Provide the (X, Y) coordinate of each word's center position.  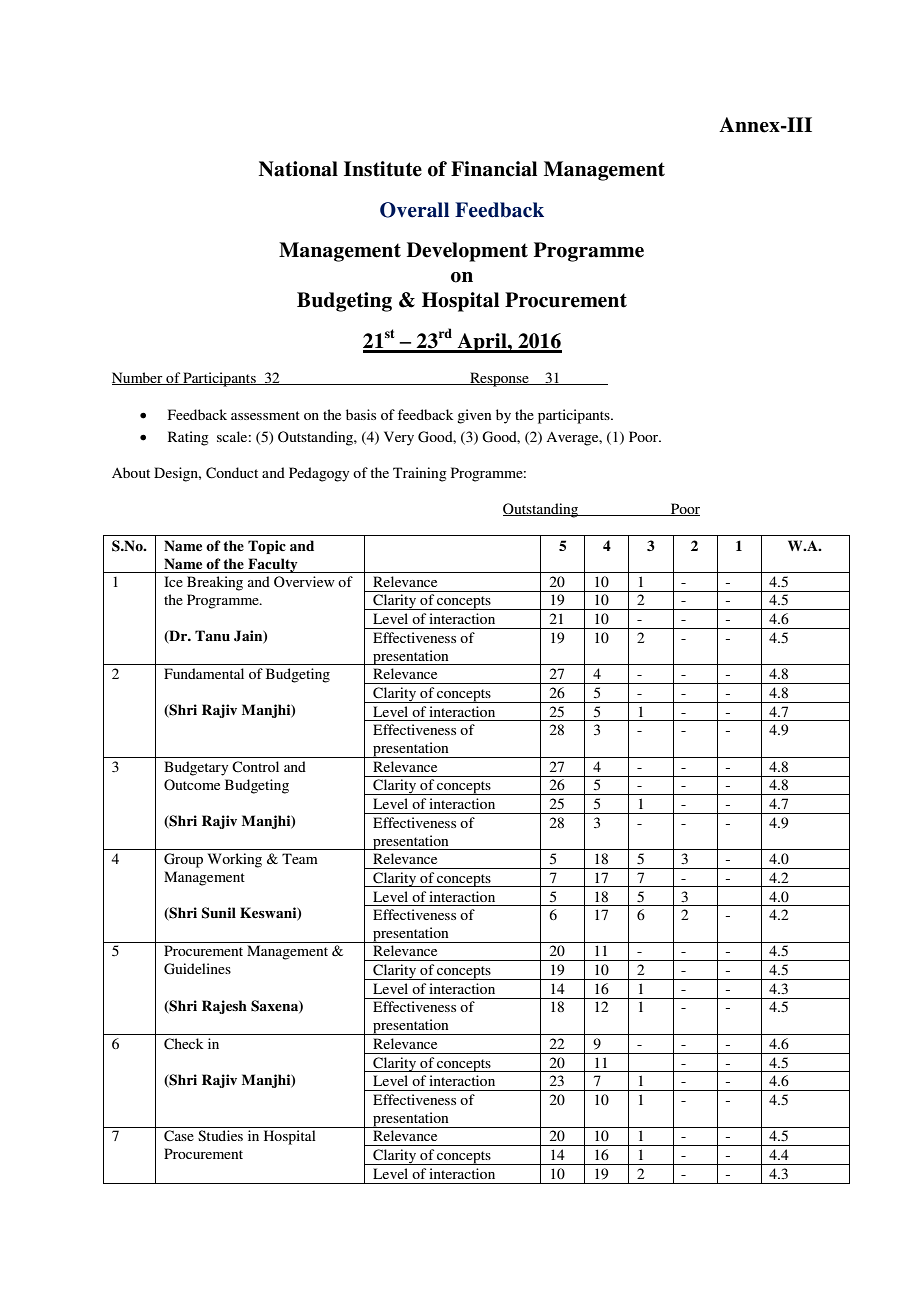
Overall (414, 210)
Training (420, 474)
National (298, 169)
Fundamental (204, 673)
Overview (304, 582)
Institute (383, 169)
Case (179, 1136)
